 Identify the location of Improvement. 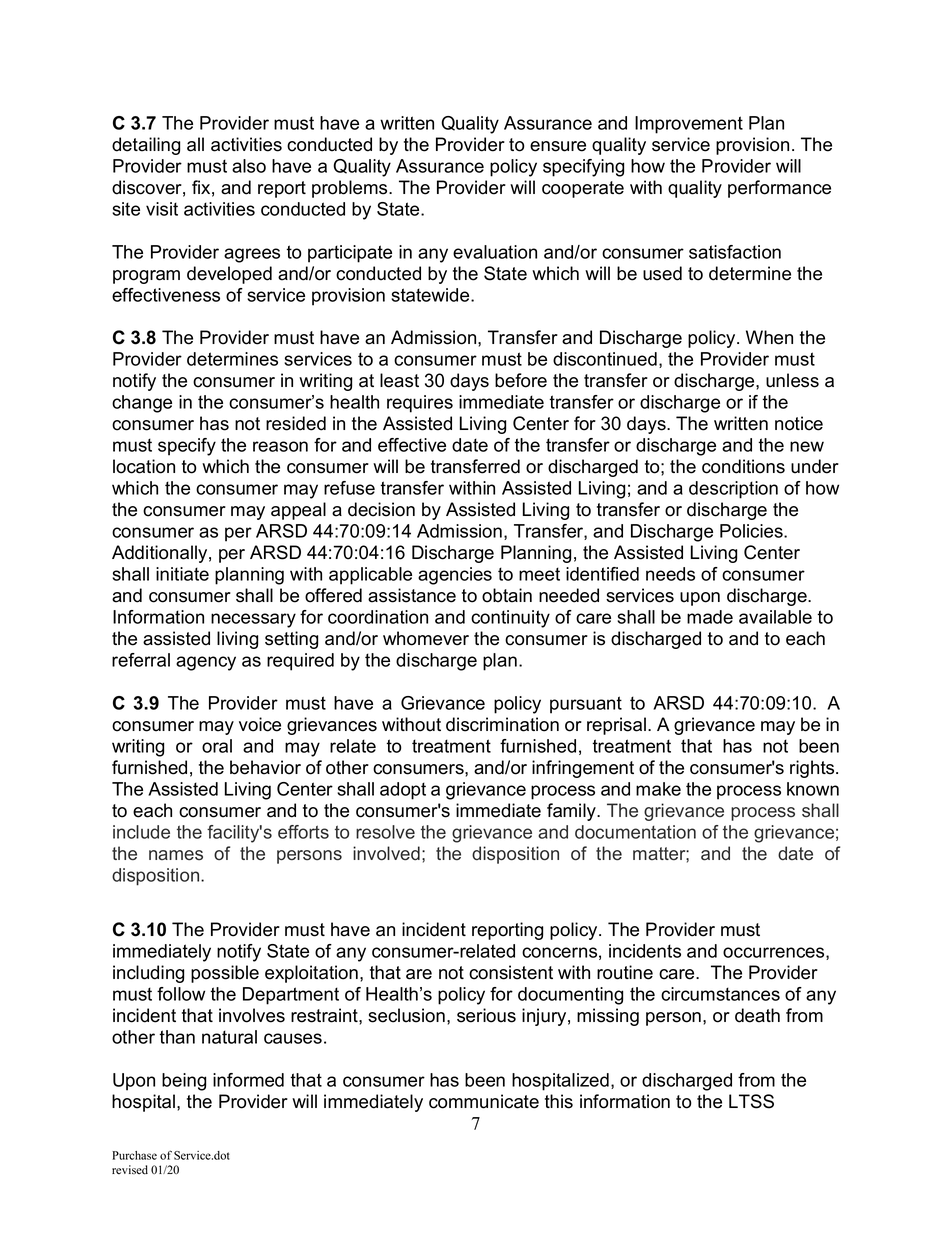
(689, 125).
